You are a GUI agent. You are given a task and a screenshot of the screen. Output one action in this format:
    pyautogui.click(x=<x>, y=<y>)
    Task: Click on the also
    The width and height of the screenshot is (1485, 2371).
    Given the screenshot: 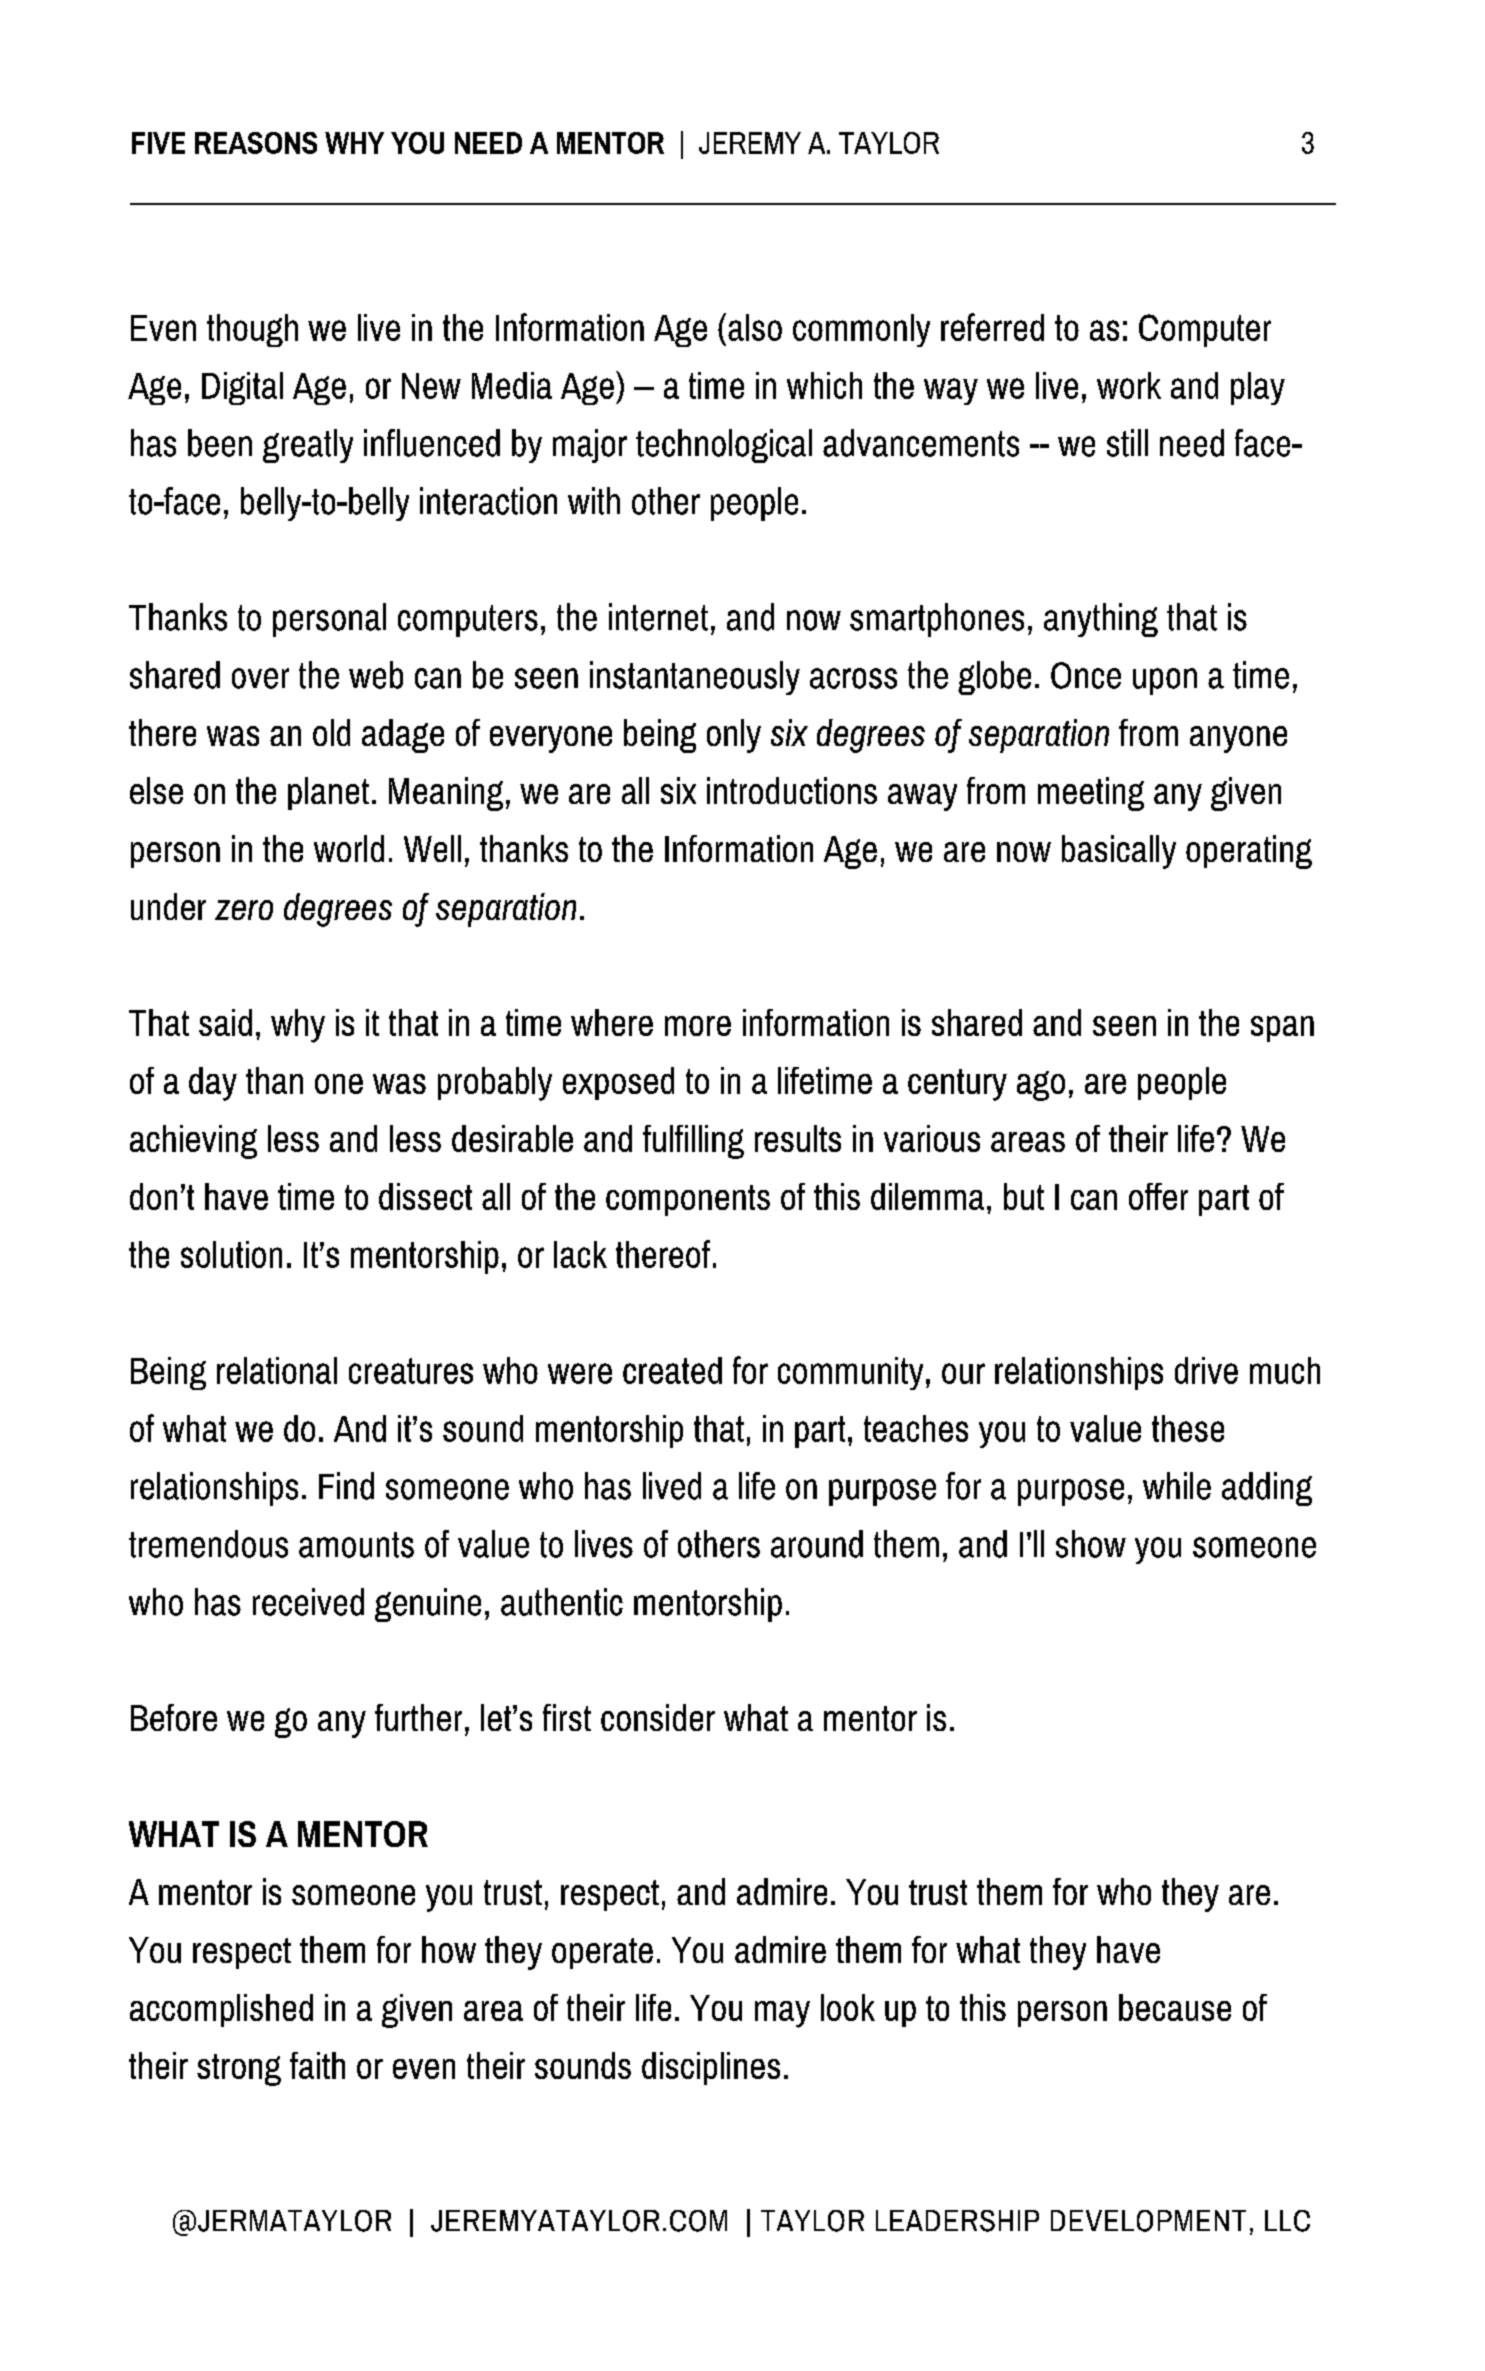 What is the action you would take?
    pyautogui.click(x=755, y=327)
